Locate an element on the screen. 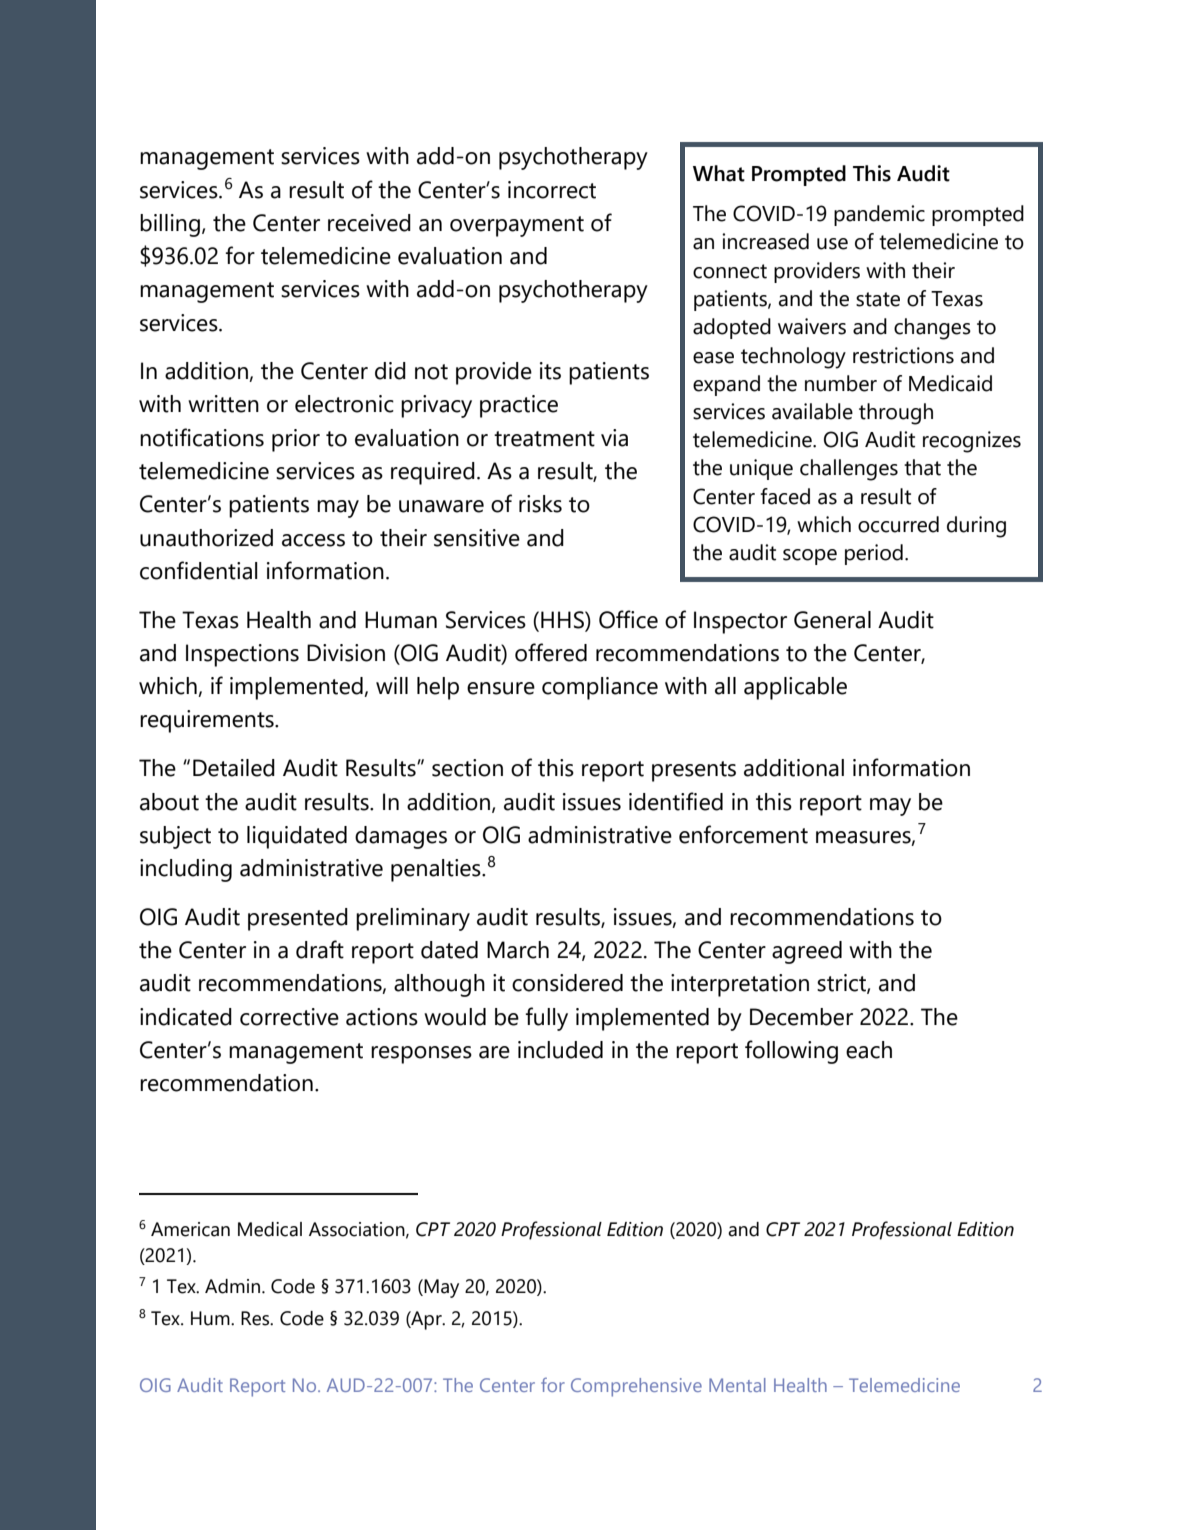 This screenshot has width=1182, height=1530. billing is located at coordinates (170, 225).
